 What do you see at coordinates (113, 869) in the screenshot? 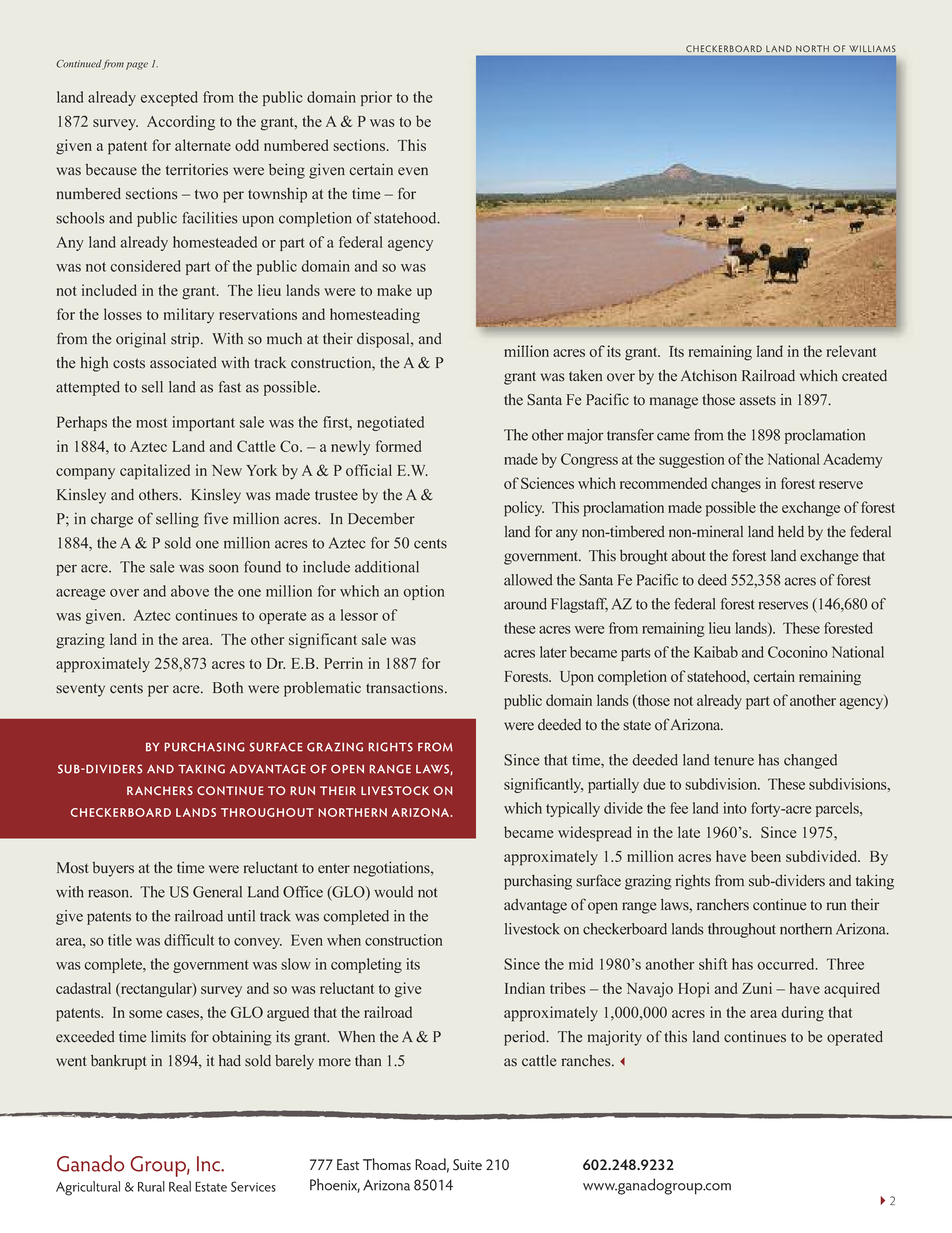
I see `buyers` at bounding box center [113, 869].
